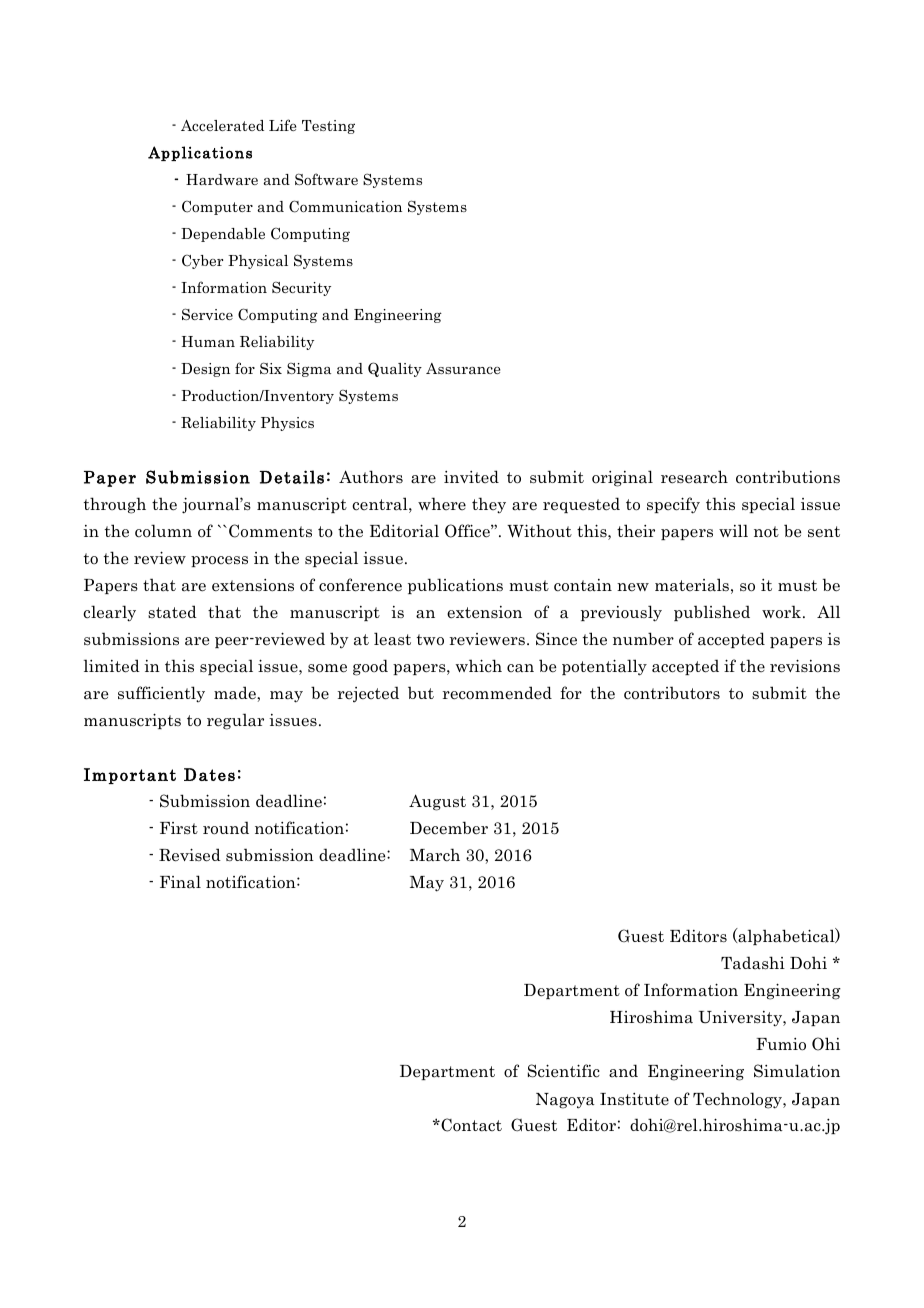 The image size is (924, 1308). What do you see at coordinates (470, 1125) in the document?
I see `Contact` at bounding box center [470, 1125].
